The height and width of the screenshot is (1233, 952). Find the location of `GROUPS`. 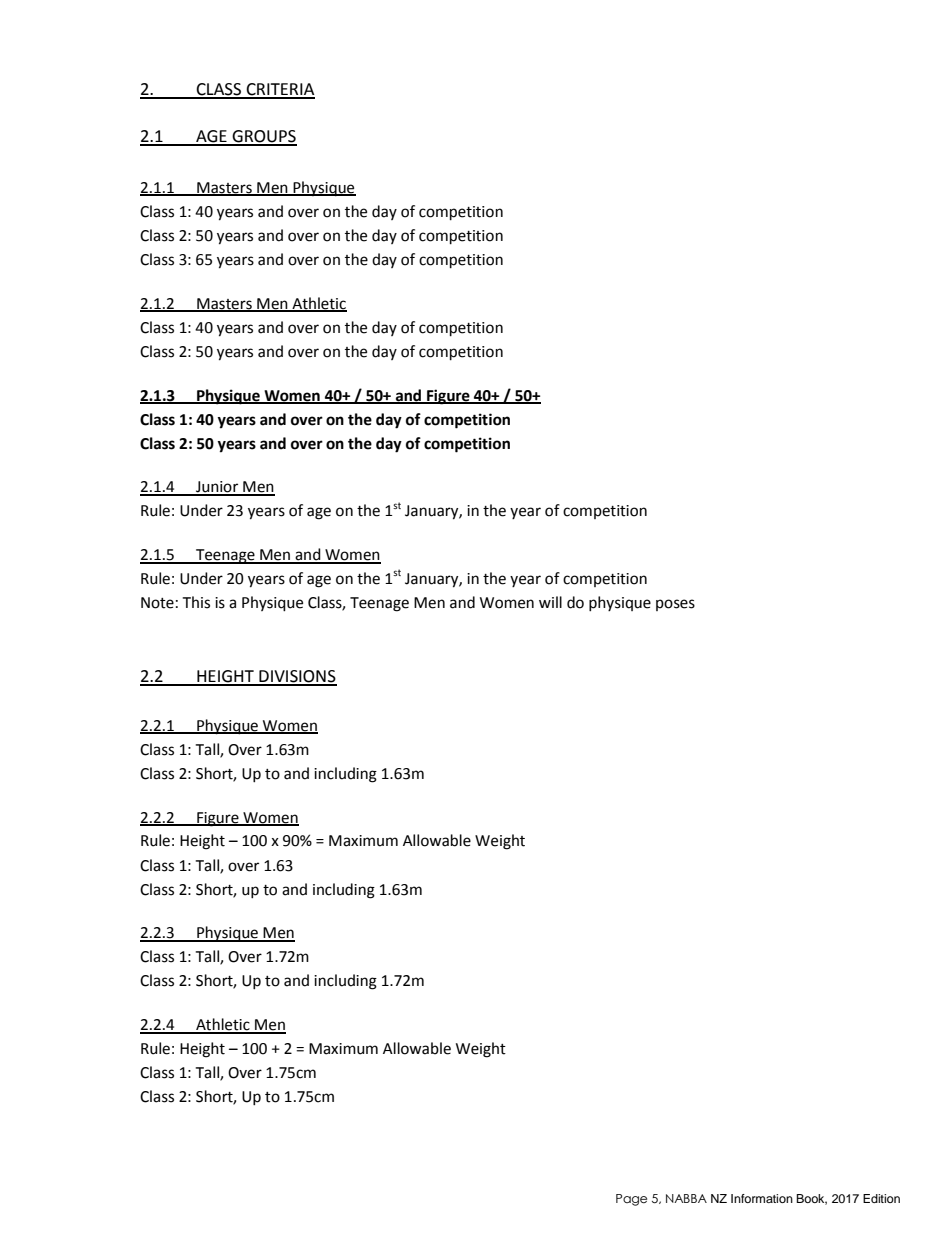

GROUPS is located at coordinates (263, 137).
